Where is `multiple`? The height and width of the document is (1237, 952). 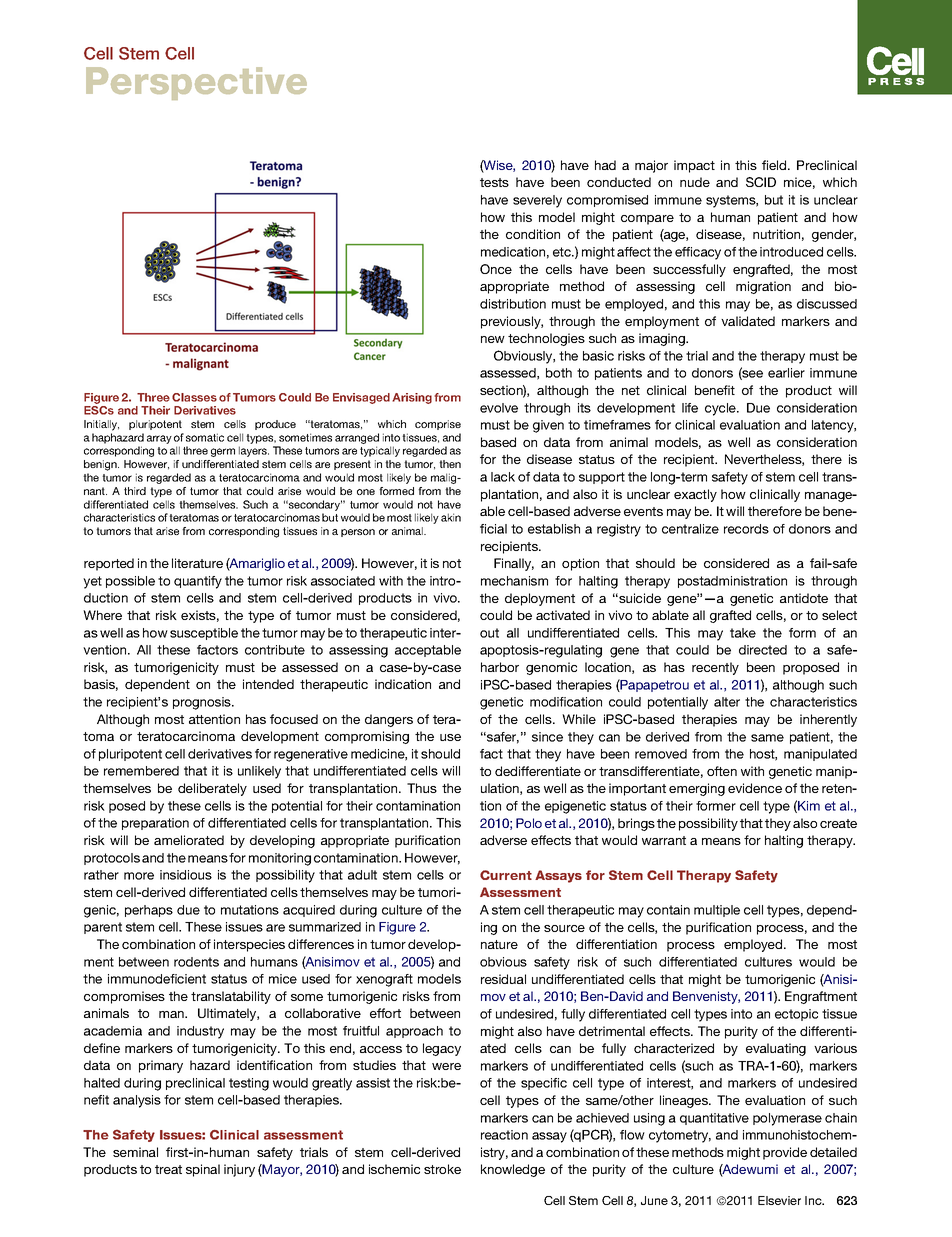 multiple is located at coordinates (717, 911).
